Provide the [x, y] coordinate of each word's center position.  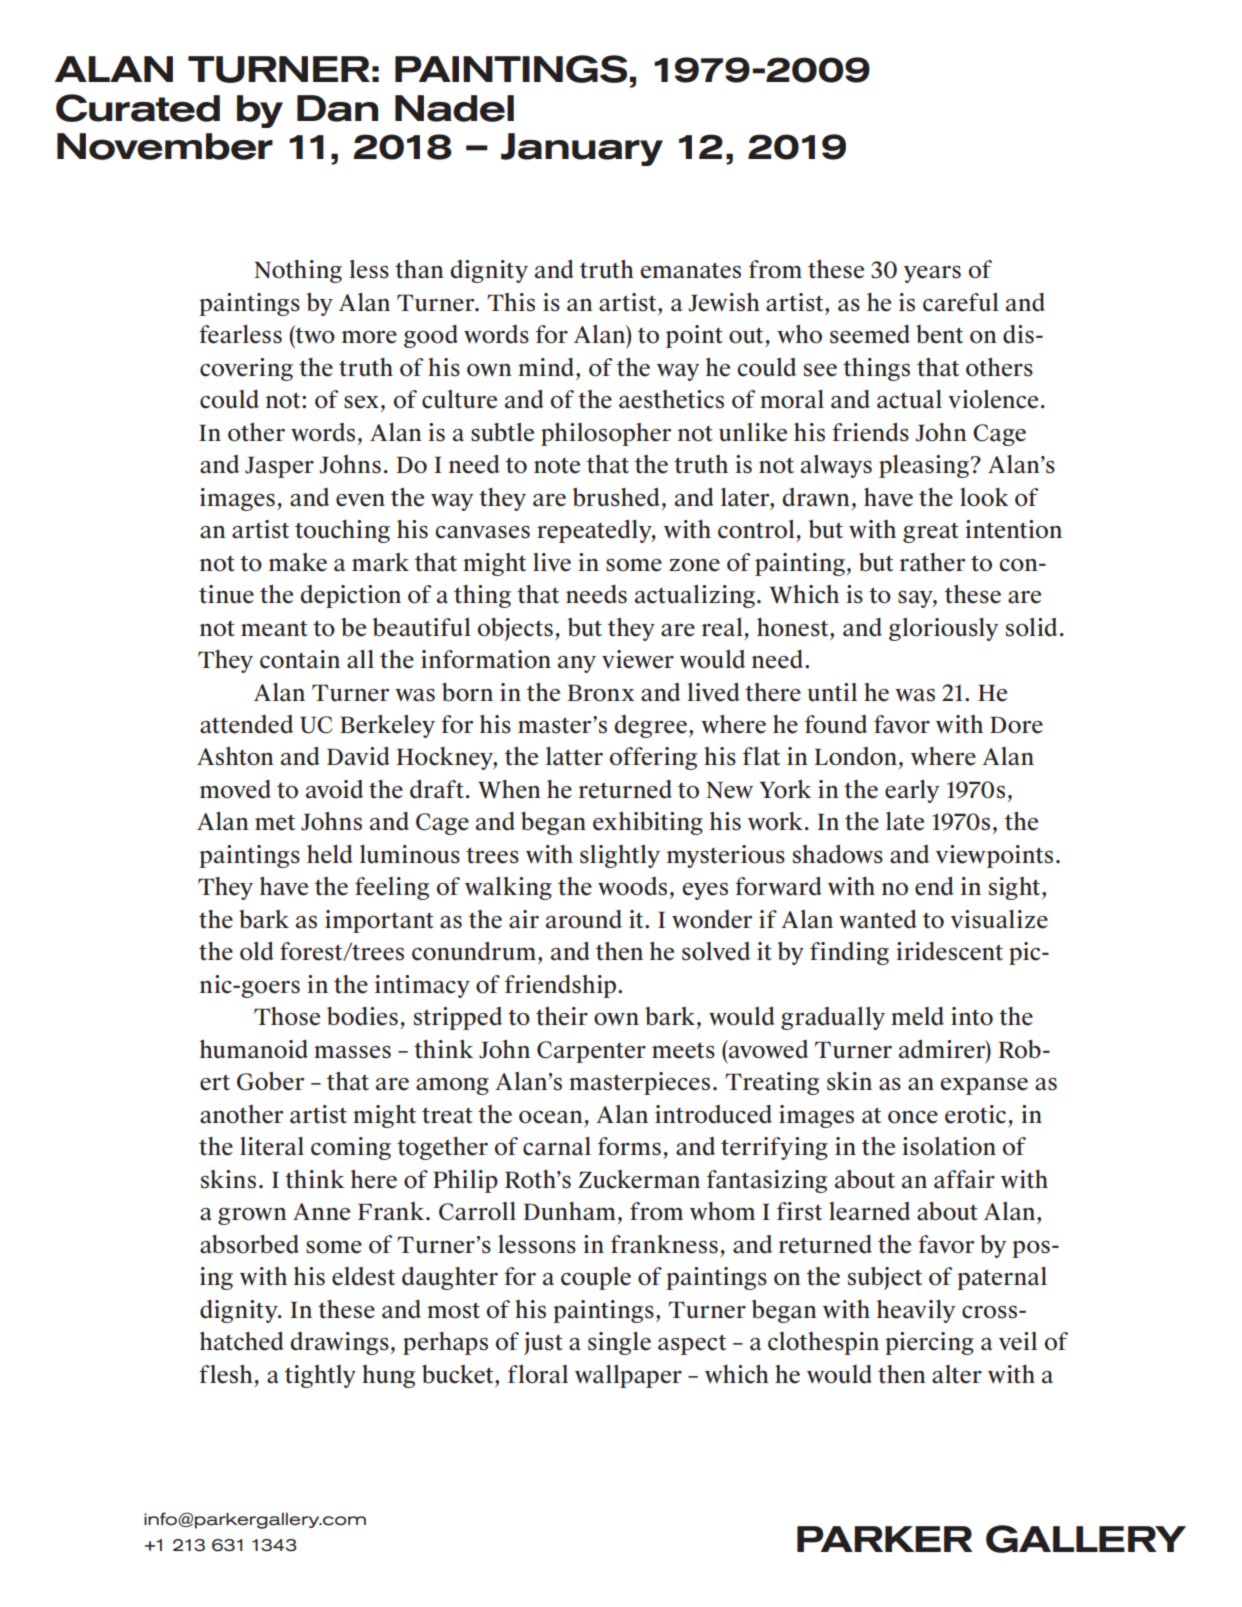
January [582, 149]
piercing [929, 1343]
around [584, 919]
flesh [226, 1374]
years [932, 274]
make [298, 562]
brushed [616, 497]
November [165, 146]
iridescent [949, 951]
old [257, 951]
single [619, 1343]
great [931, 533]
